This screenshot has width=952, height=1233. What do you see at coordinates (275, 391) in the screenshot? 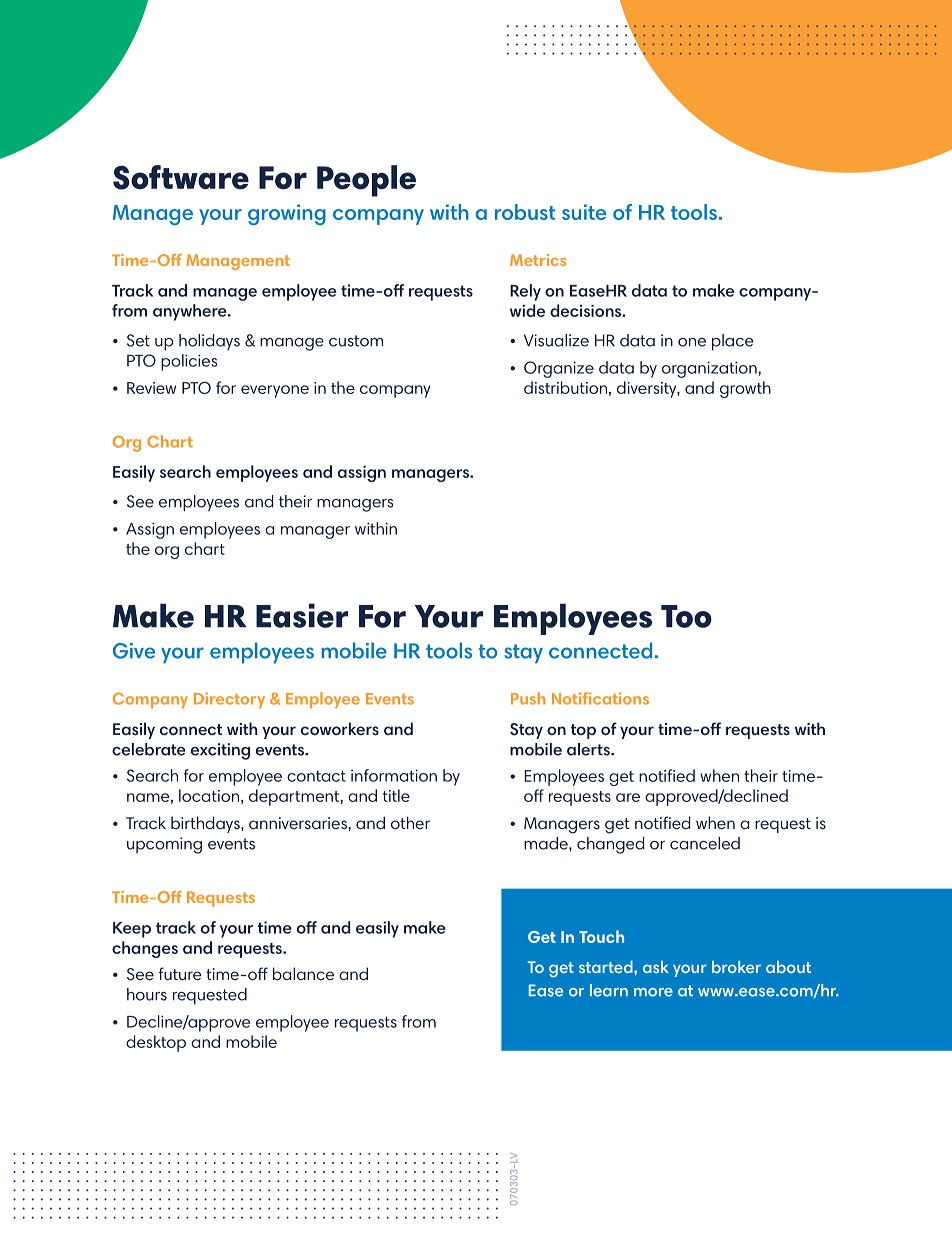
I see `everyone` at bounding box center [275, 391].
